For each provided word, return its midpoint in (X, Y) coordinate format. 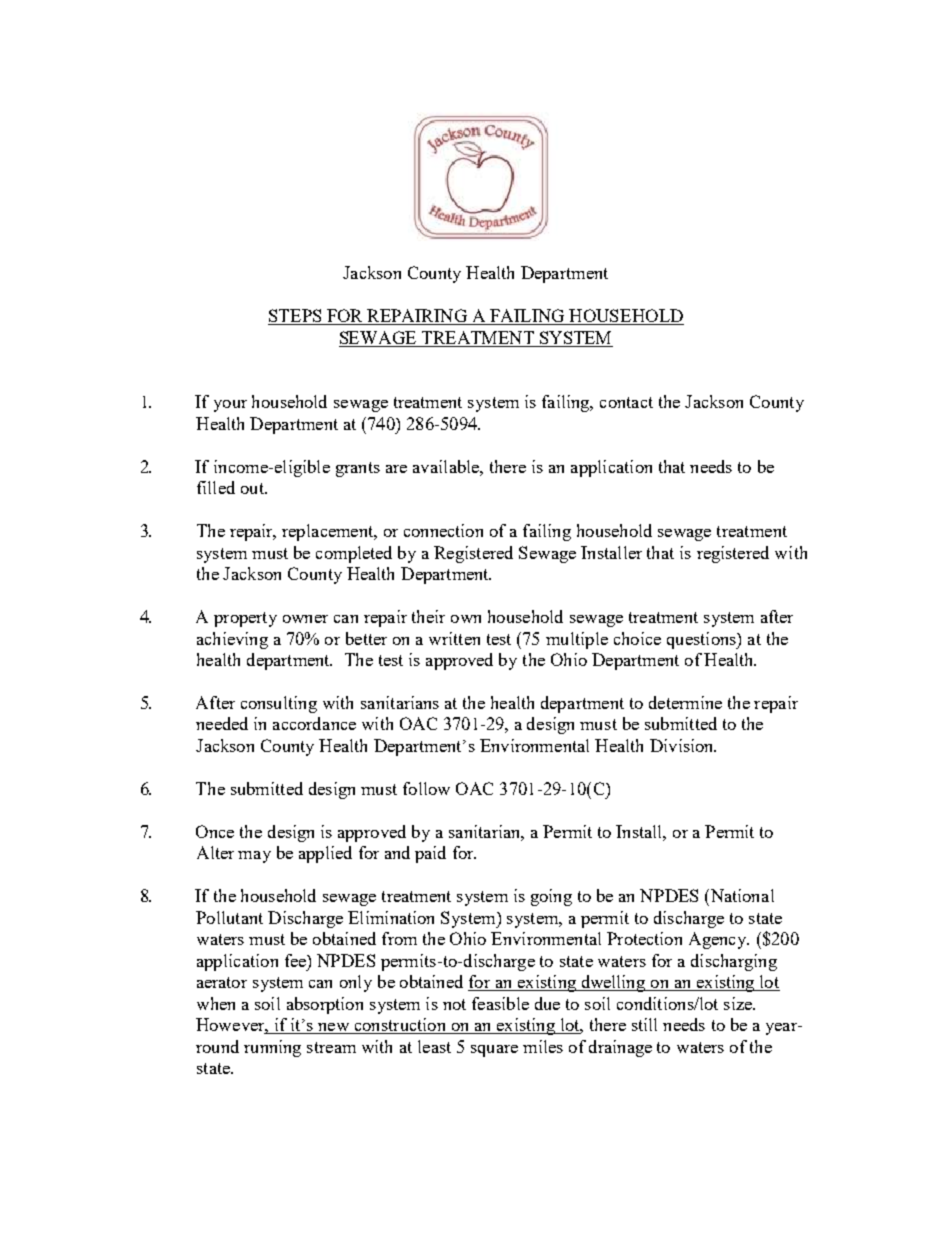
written (454, 638)
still (644, 1024)
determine (685, 702)
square (494, 1051)
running (272, 1048)
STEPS (296, 317)
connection (443, 530)
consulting (279, 704)
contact (626, 402)
